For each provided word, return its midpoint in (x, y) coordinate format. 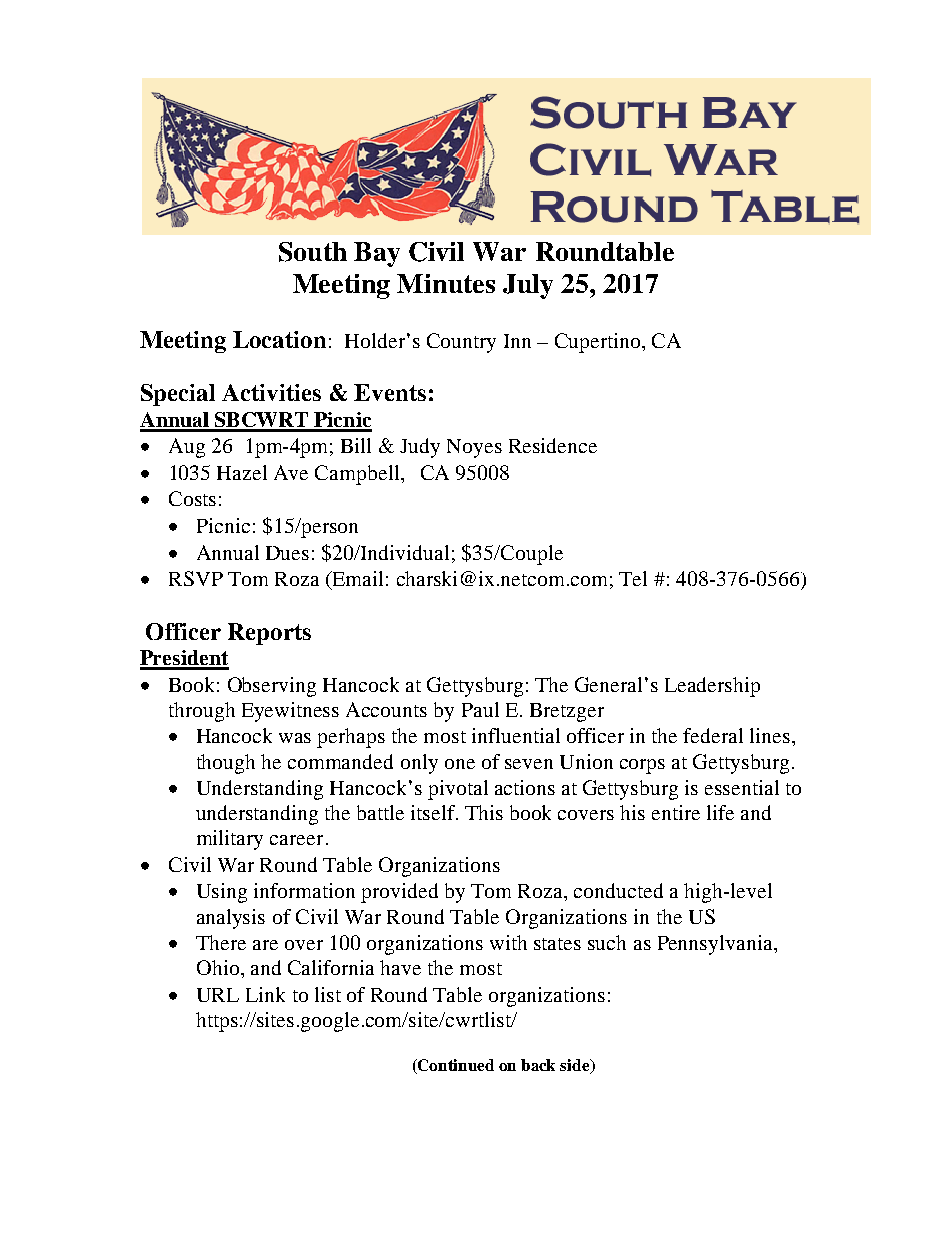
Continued (456, 1065)
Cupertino (599, 343)
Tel (633, 578)
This (484, 812)
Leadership (712, 687)
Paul (480, 709)
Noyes (474, 448)
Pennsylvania (716, 945)
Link (265, 994)
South (313, 252)
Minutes (446, 283)
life (720, 812)
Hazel (242, 472)
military (230, 840)
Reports (269, 634)
